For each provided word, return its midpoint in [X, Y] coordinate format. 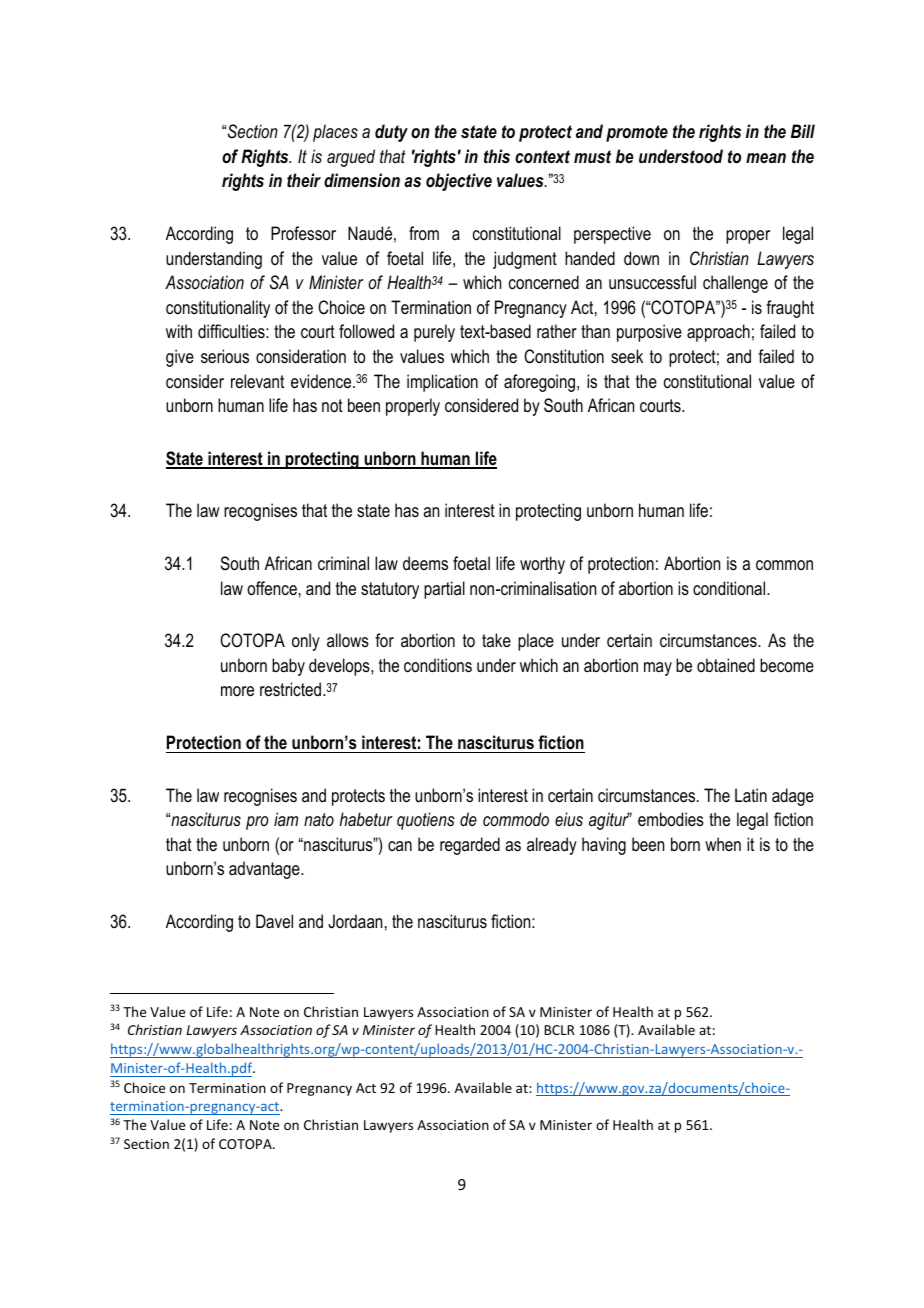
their [304, 180]
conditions [438, 665]
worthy [542, 565]
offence [272, 588]
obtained [726, 665]
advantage [265, 870]
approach [718, 333]
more [237, 691]
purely [434, 333]
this [497, 156]
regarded [470, 846]
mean [766, 158]
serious [225, 356]
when [723, 844]
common [784, 565]
